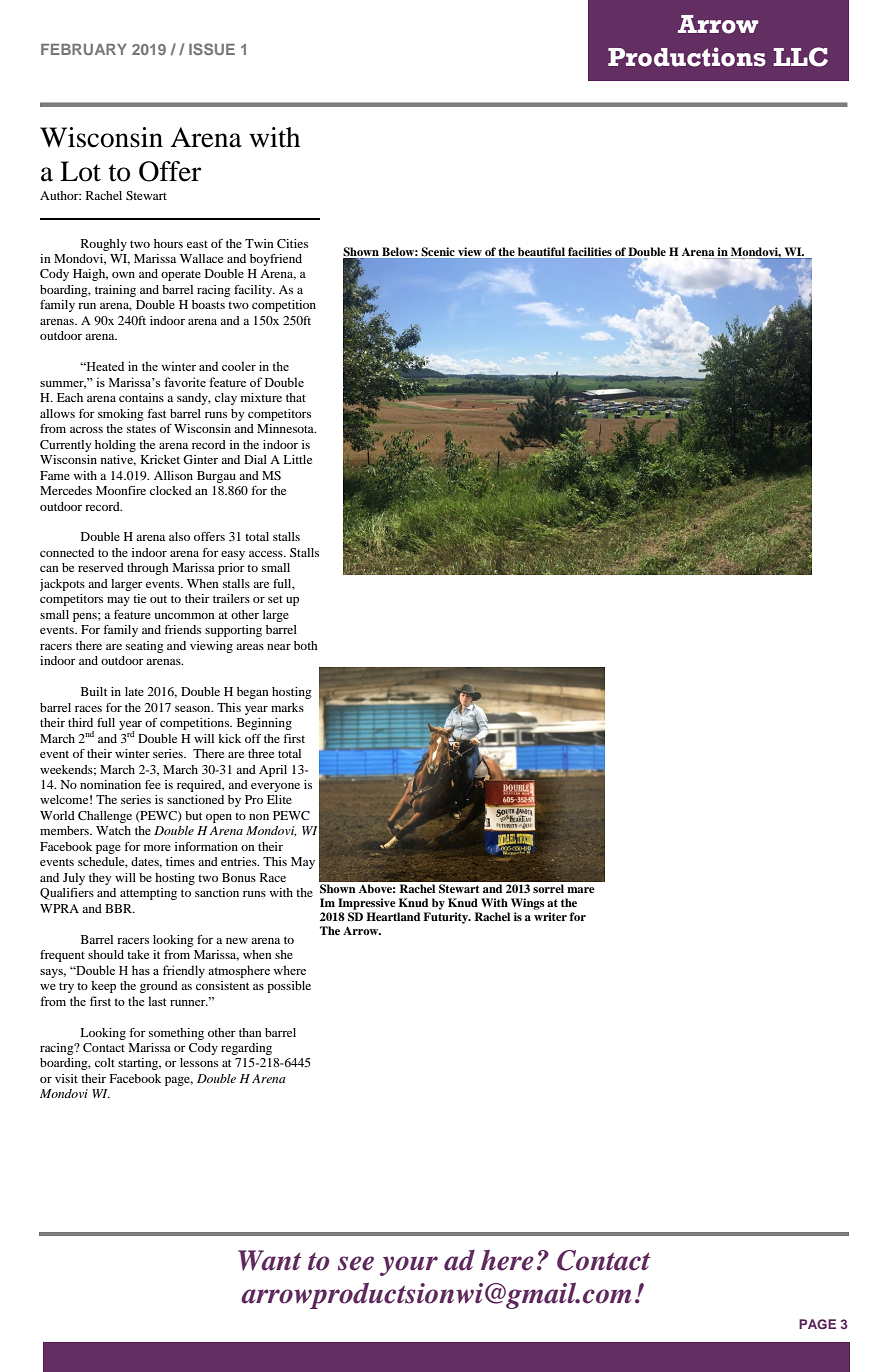 The width and height of the screenshot is (887, 1372). Describe the element at coordinates (438, 251) in the screenshot. I see `Scenic` at that location.
